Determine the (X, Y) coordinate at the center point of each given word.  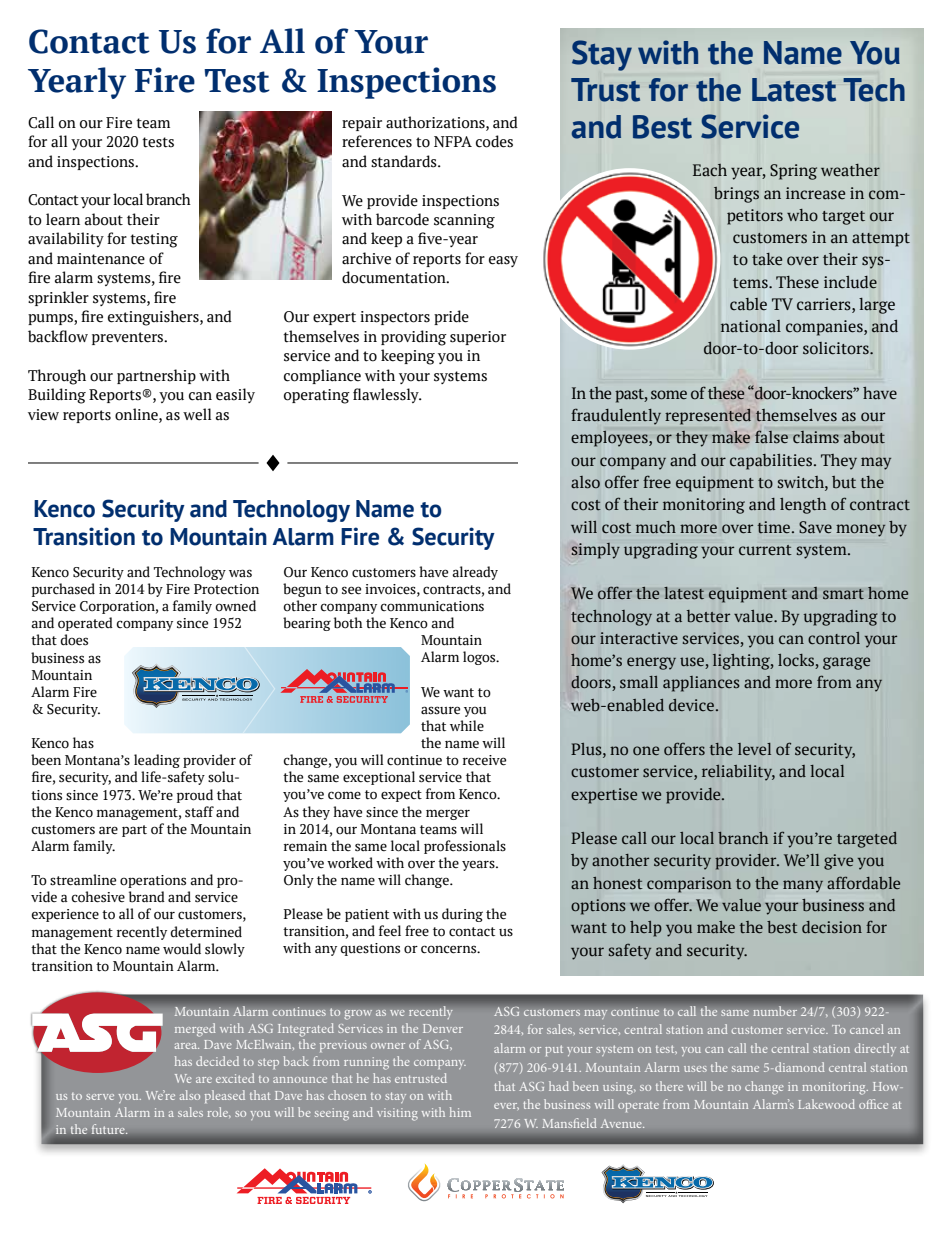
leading (157, 761)
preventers (129, 338)
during (462, 915)
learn (63, 219)
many (803, 886)
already (475, 573)
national (750, 326)
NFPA (453, 141)
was (240, 573)
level (754, 749)
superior (478, 338)
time (775, 527)
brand (147, 897)
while (467, 725)
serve (100, 1097)
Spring (793, 172)
